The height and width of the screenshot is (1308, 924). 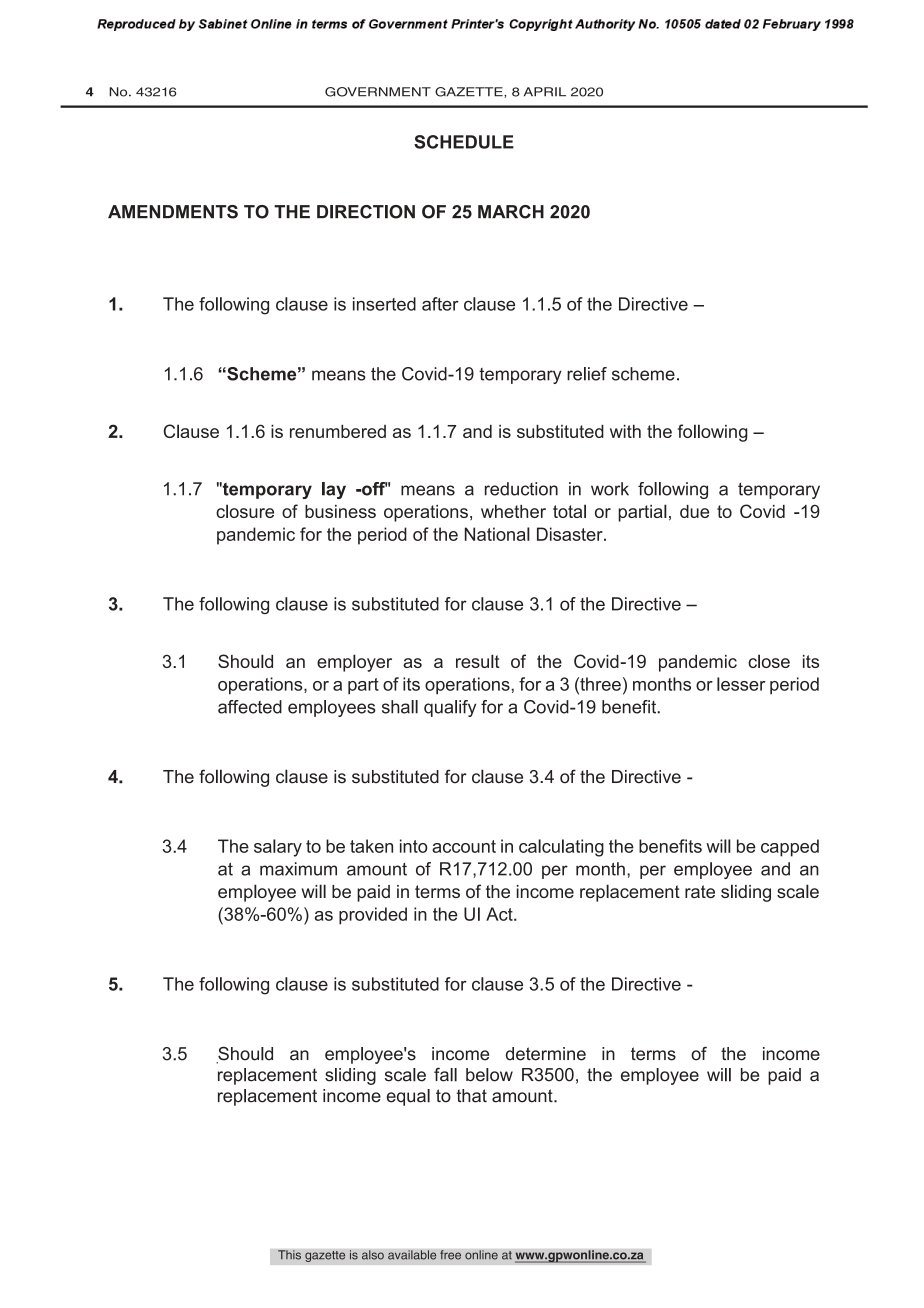 What do you see at coordinates (700, 891) in the screenshot?
I see `rate` at bounding box center [700, 891].
